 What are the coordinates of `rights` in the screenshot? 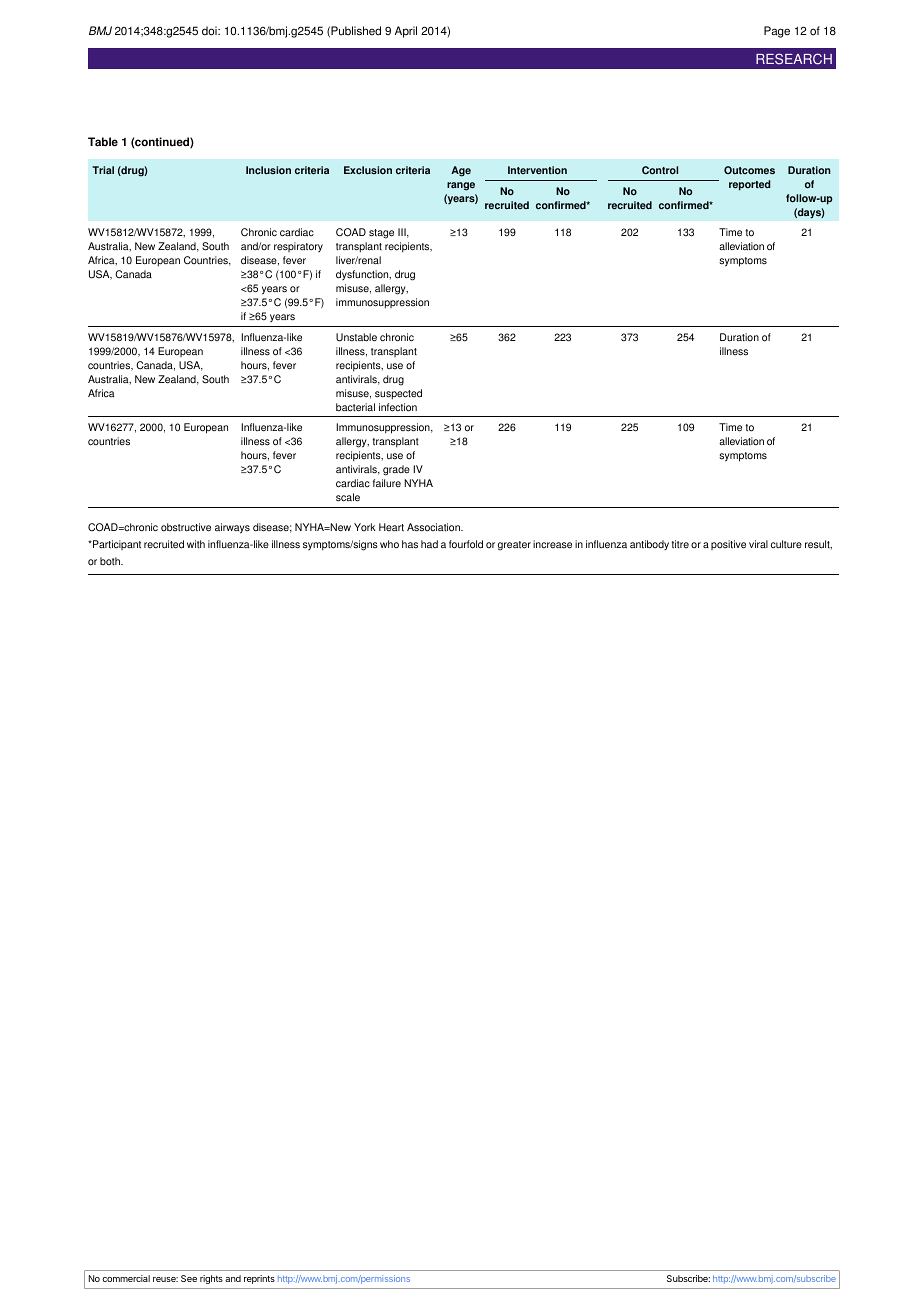 It's located at (211, 1279).
